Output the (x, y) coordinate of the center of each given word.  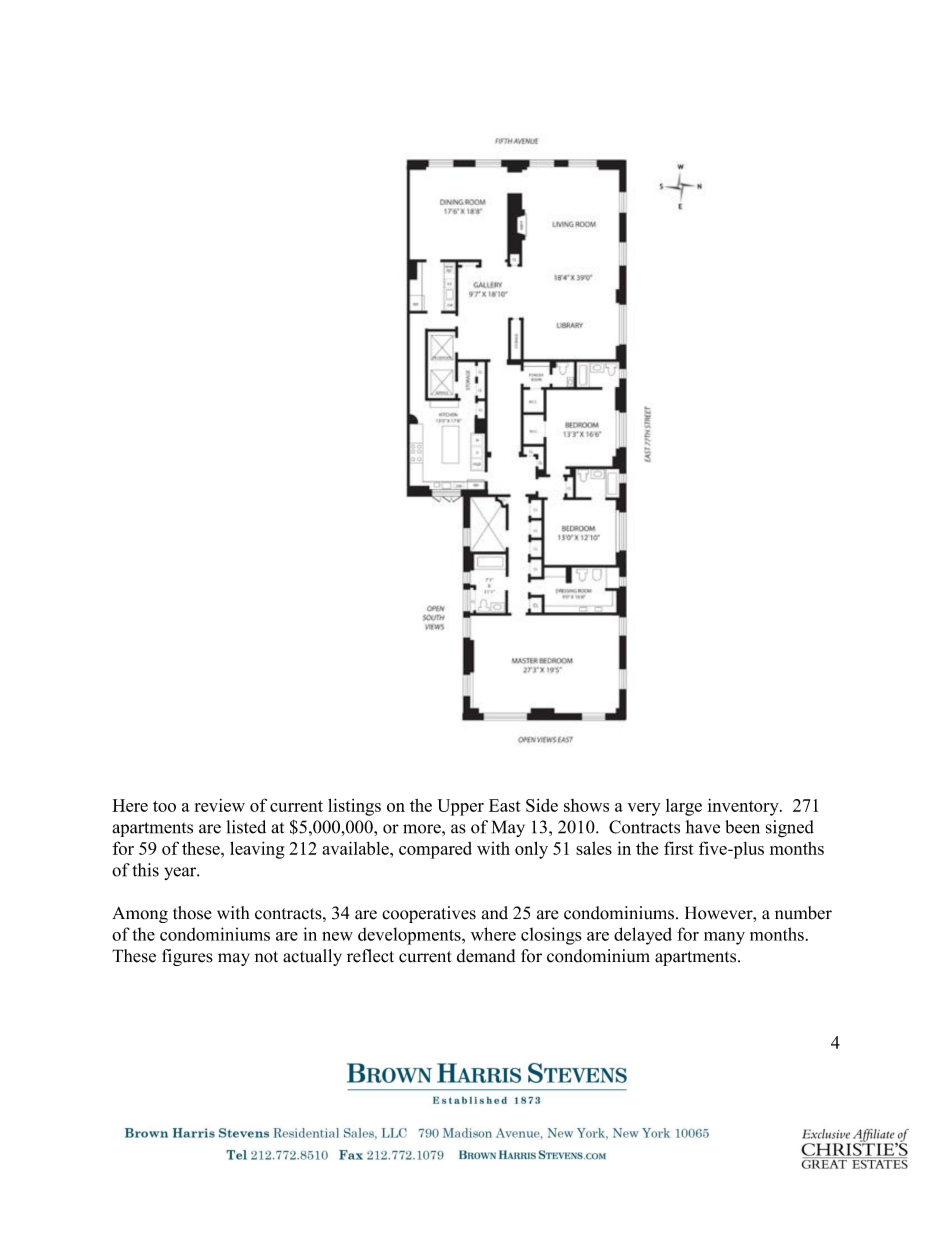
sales (594, 848)
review (219, 805)
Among (140, 914)
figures (187, 957)
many (724, 938)
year (181, 873)
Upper (461, 807)
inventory (744, 807)
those (192, 913)
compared (435, 850)
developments (410, 936)
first (679, 848)
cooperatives (429, 914)
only (531, 850)
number (803, 913)
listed (246, 827)
